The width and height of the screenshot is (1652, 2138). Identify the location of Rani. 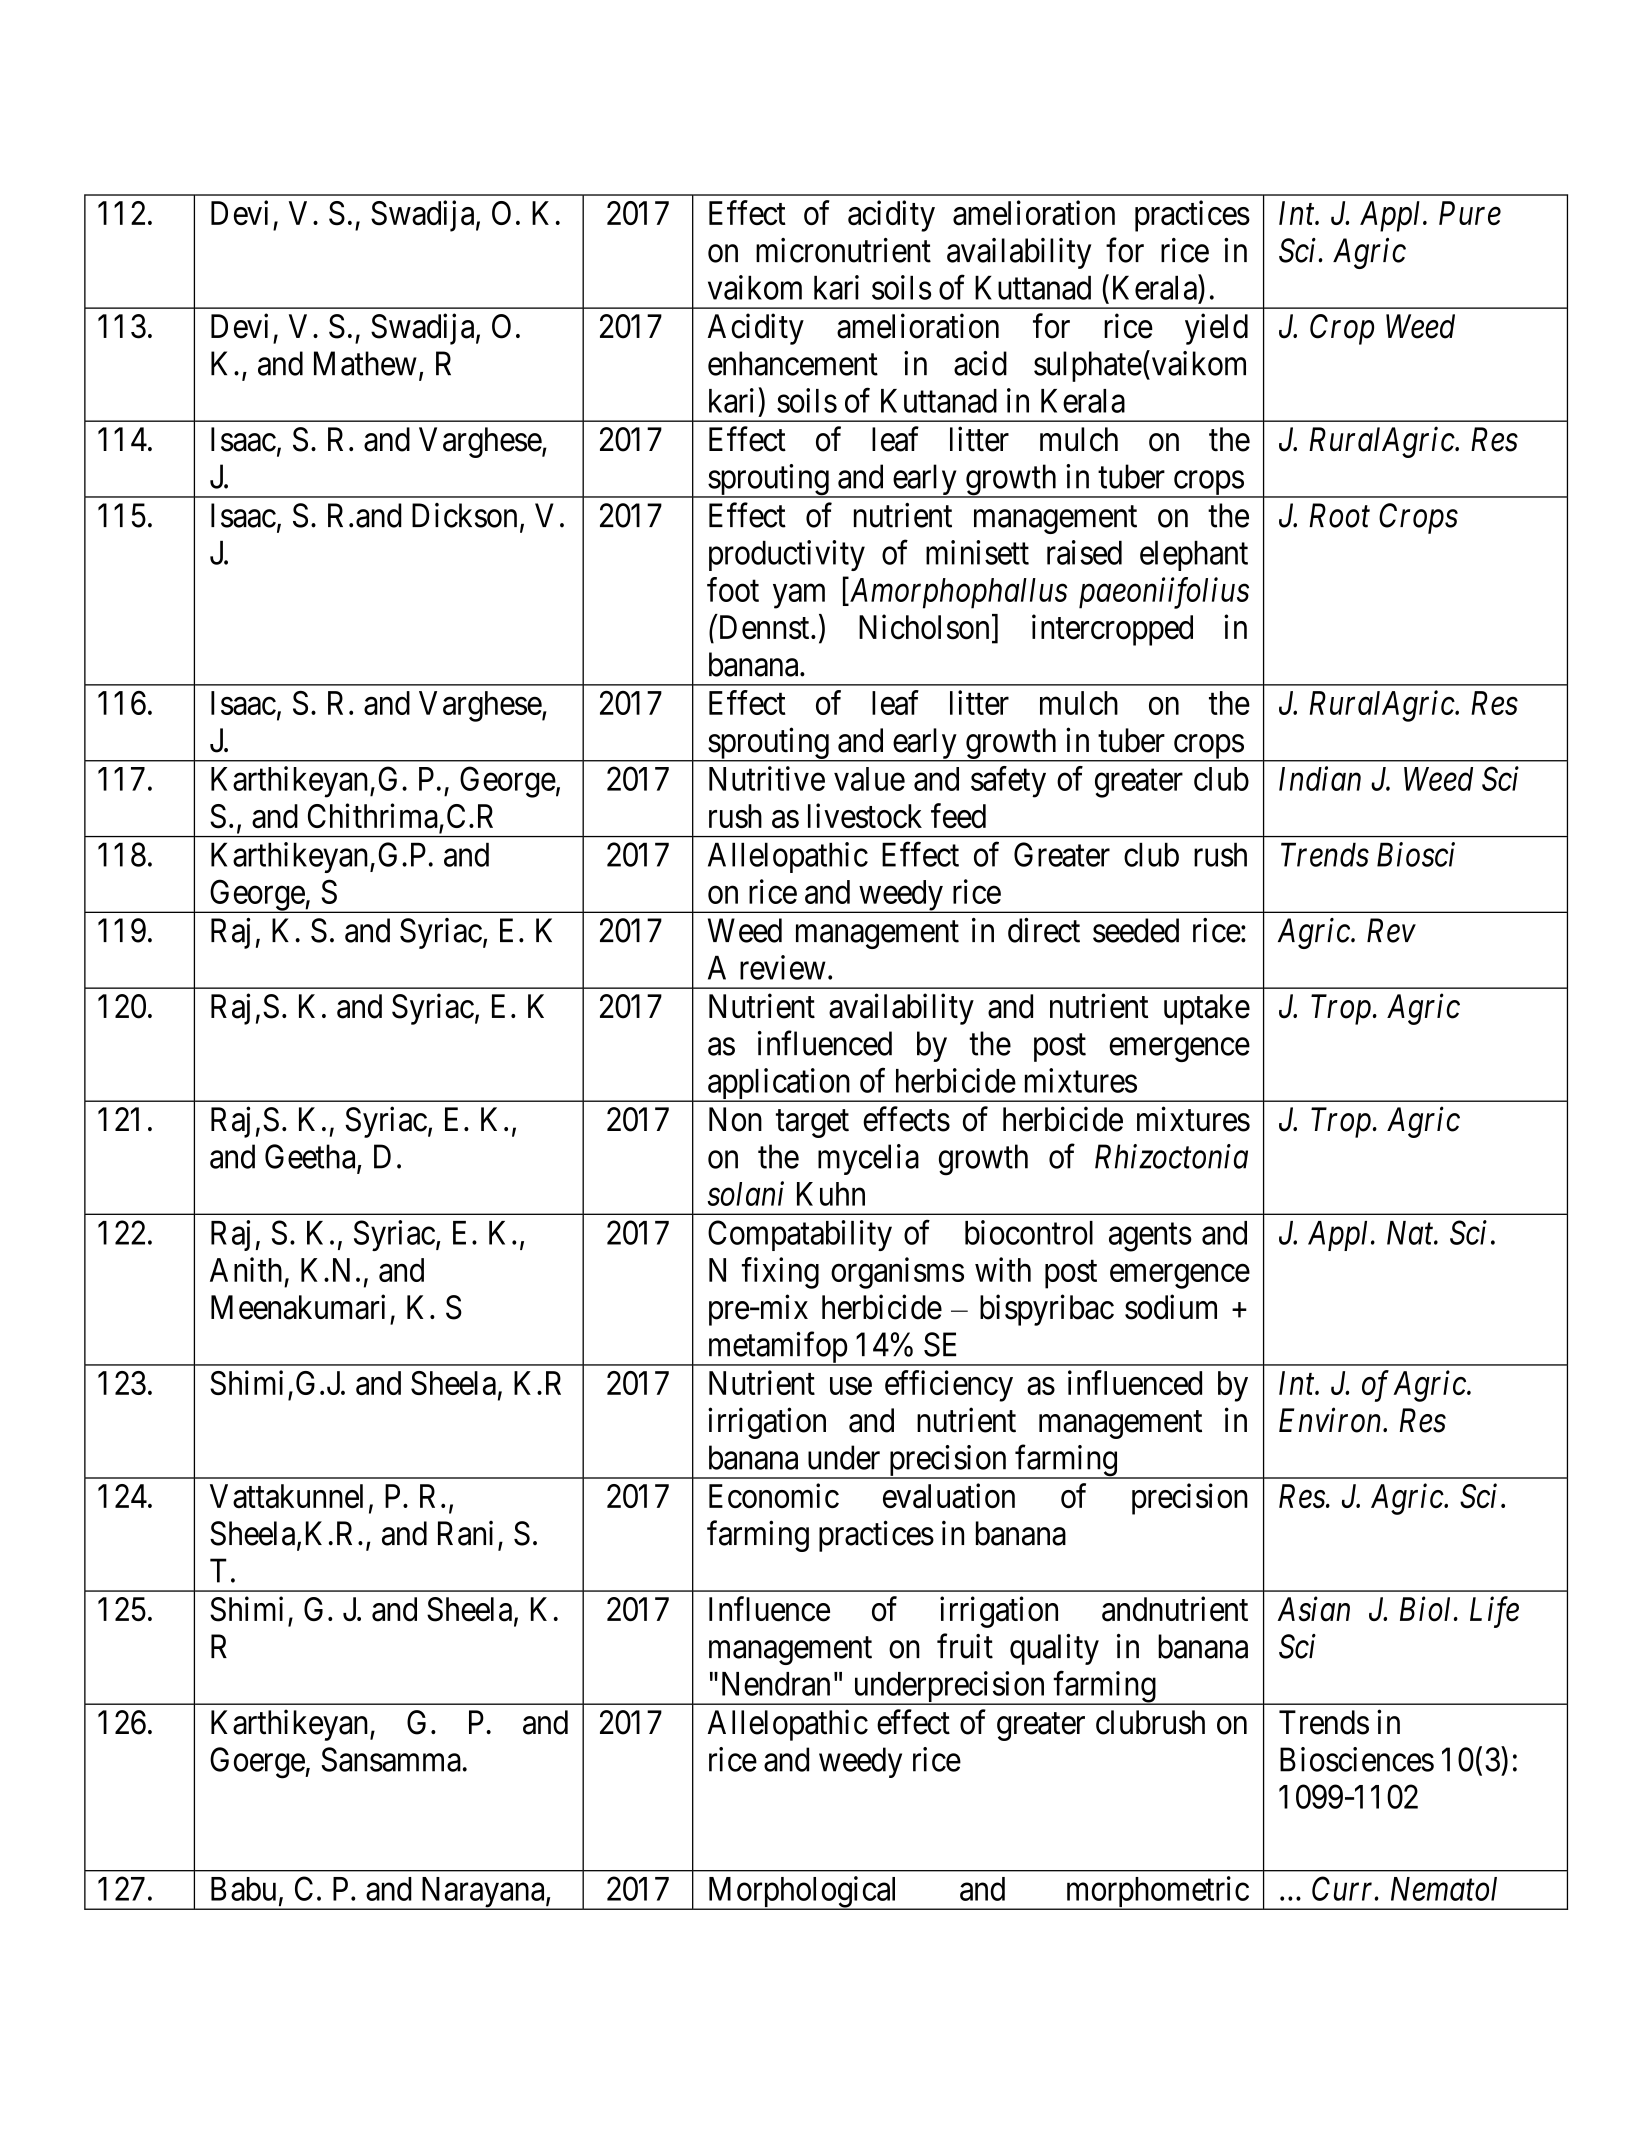
(465, 1533).
